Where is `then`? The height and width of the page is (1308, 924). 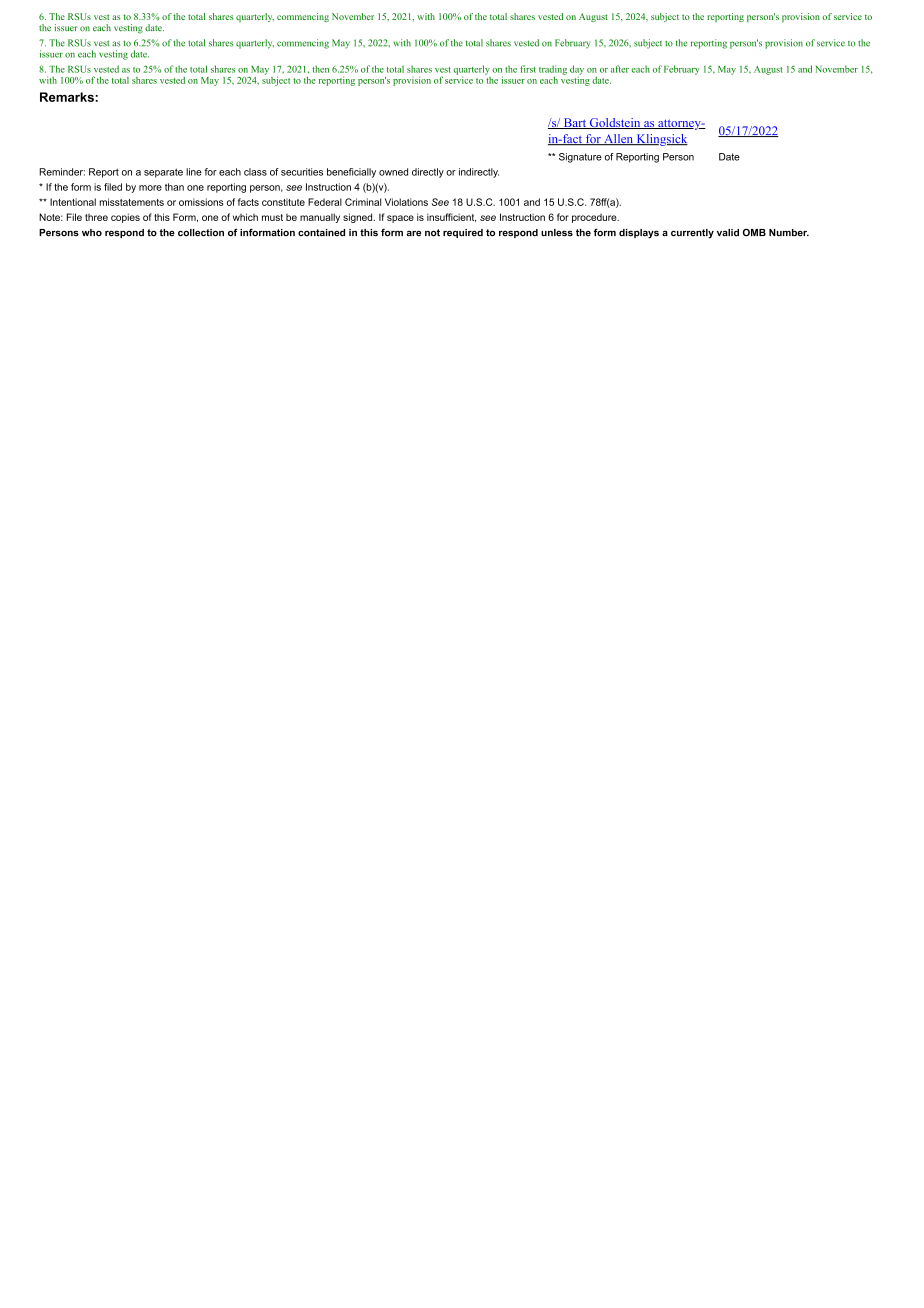 then is located at coordinates (320, 69).
